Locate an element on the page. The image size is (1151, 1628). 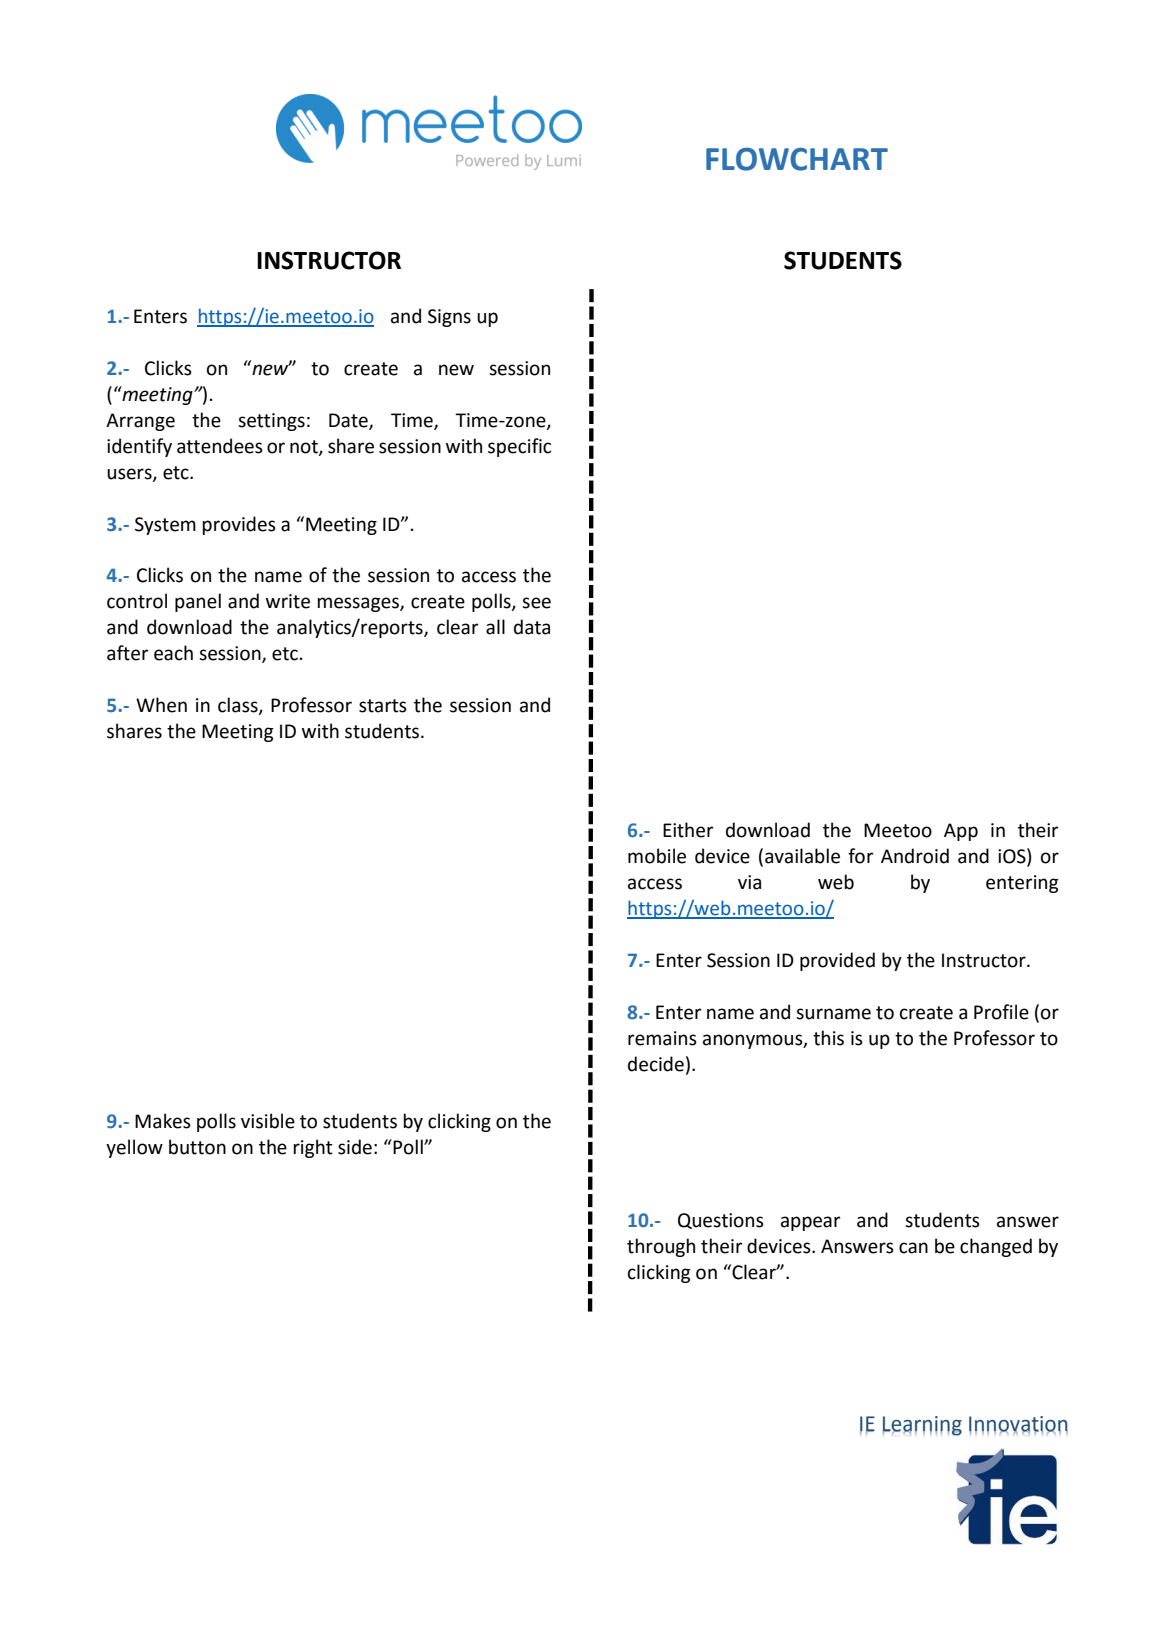
this is located at coordinates (828, 1038).
